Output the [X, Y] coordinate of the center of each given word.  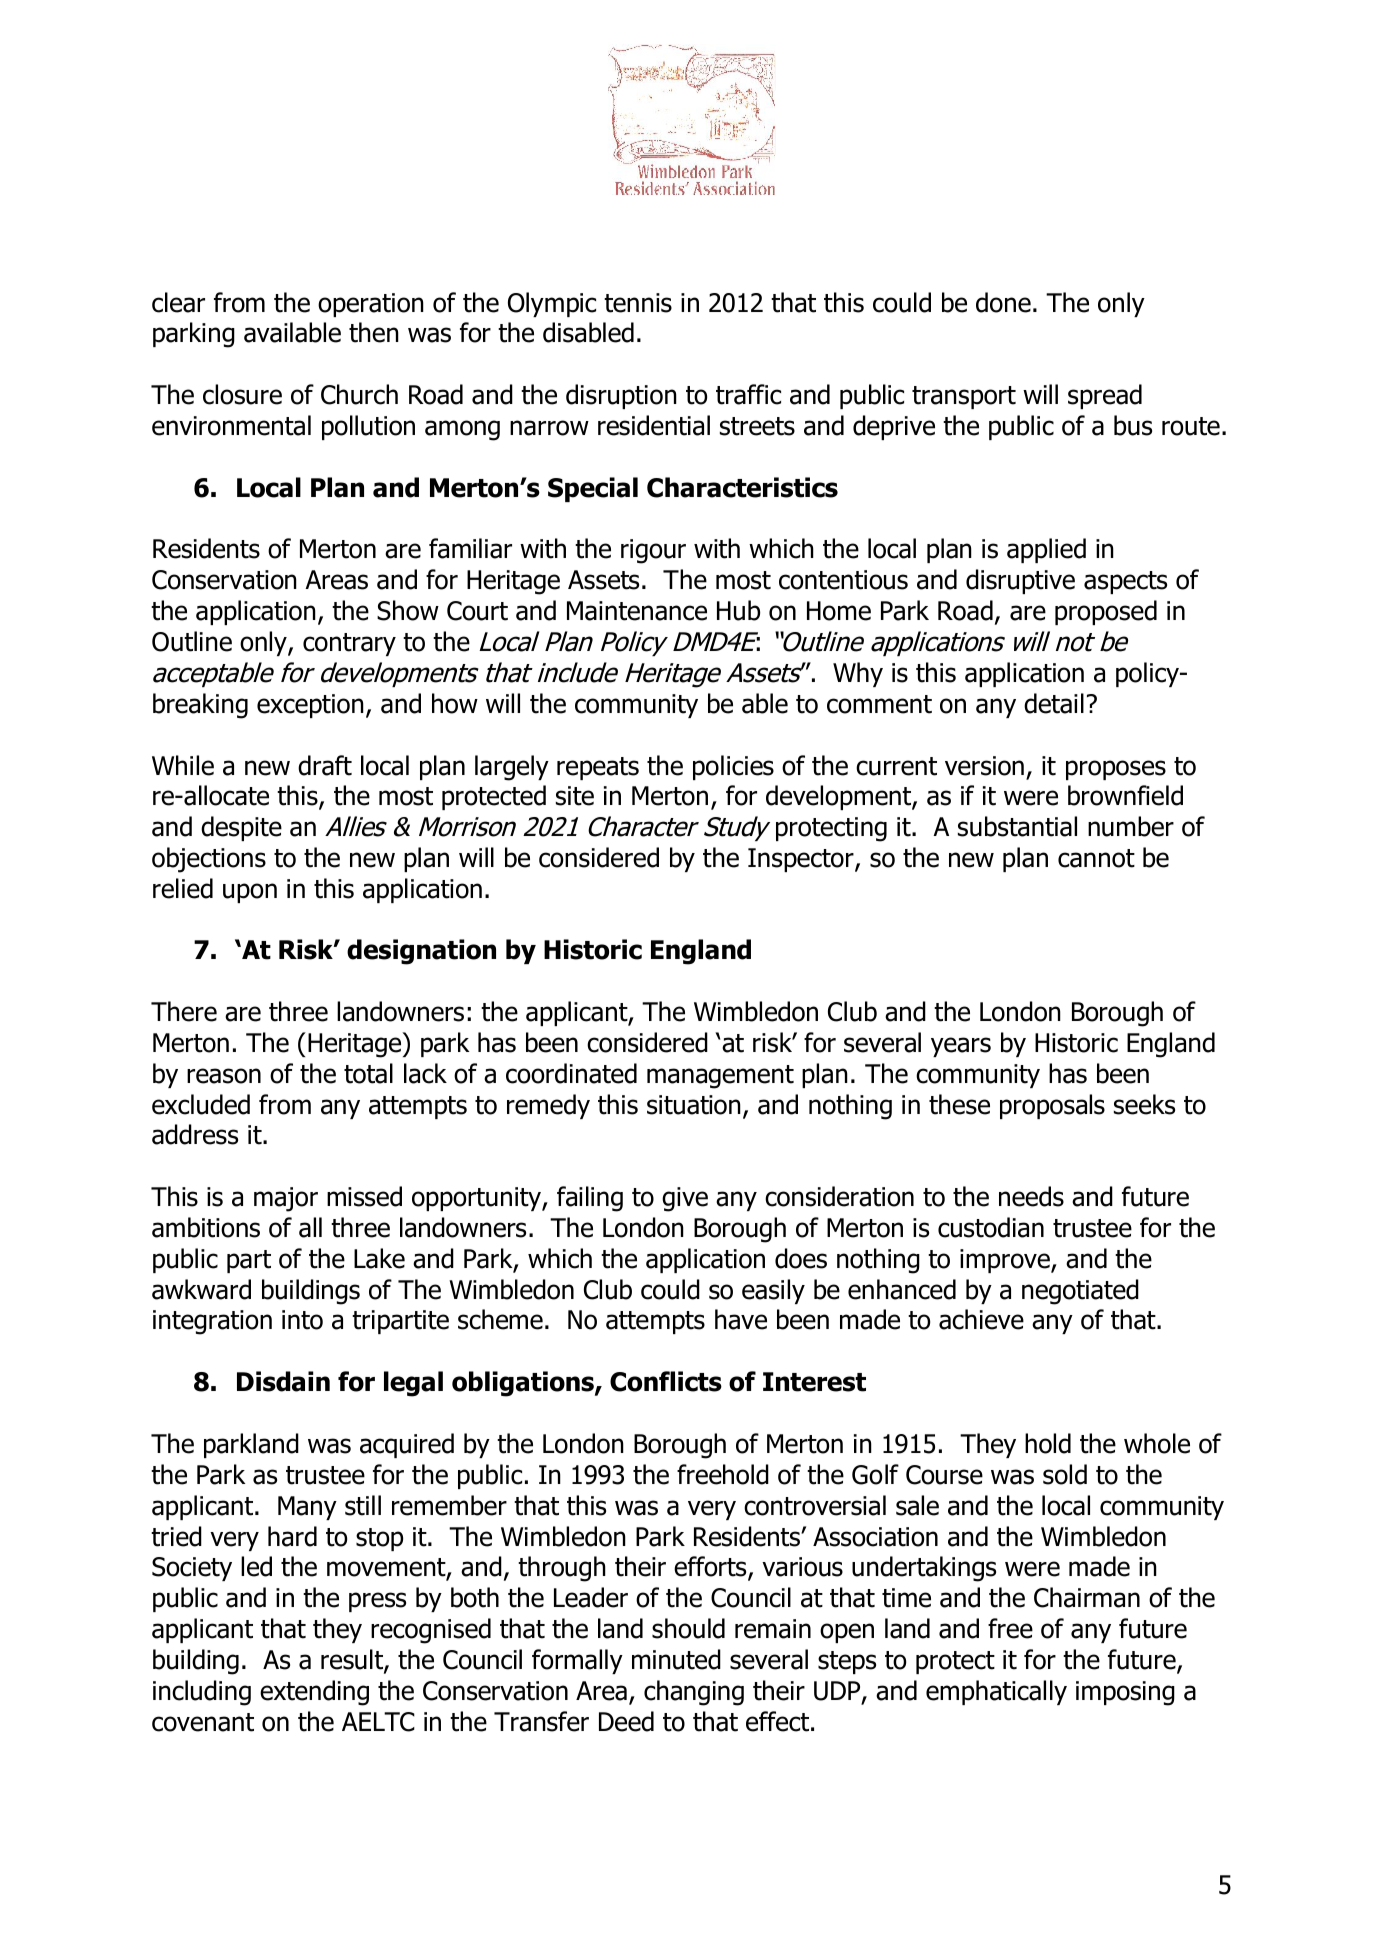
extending [314, 1693]
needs [1031, 1196]
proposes [1116, 770]
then [374, 332]
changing [694, 1693]
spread [1105, 396]
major [286, 1199]
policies [733, 767]
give [685, 1199]
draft [325, 765]
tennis [638, 303]
